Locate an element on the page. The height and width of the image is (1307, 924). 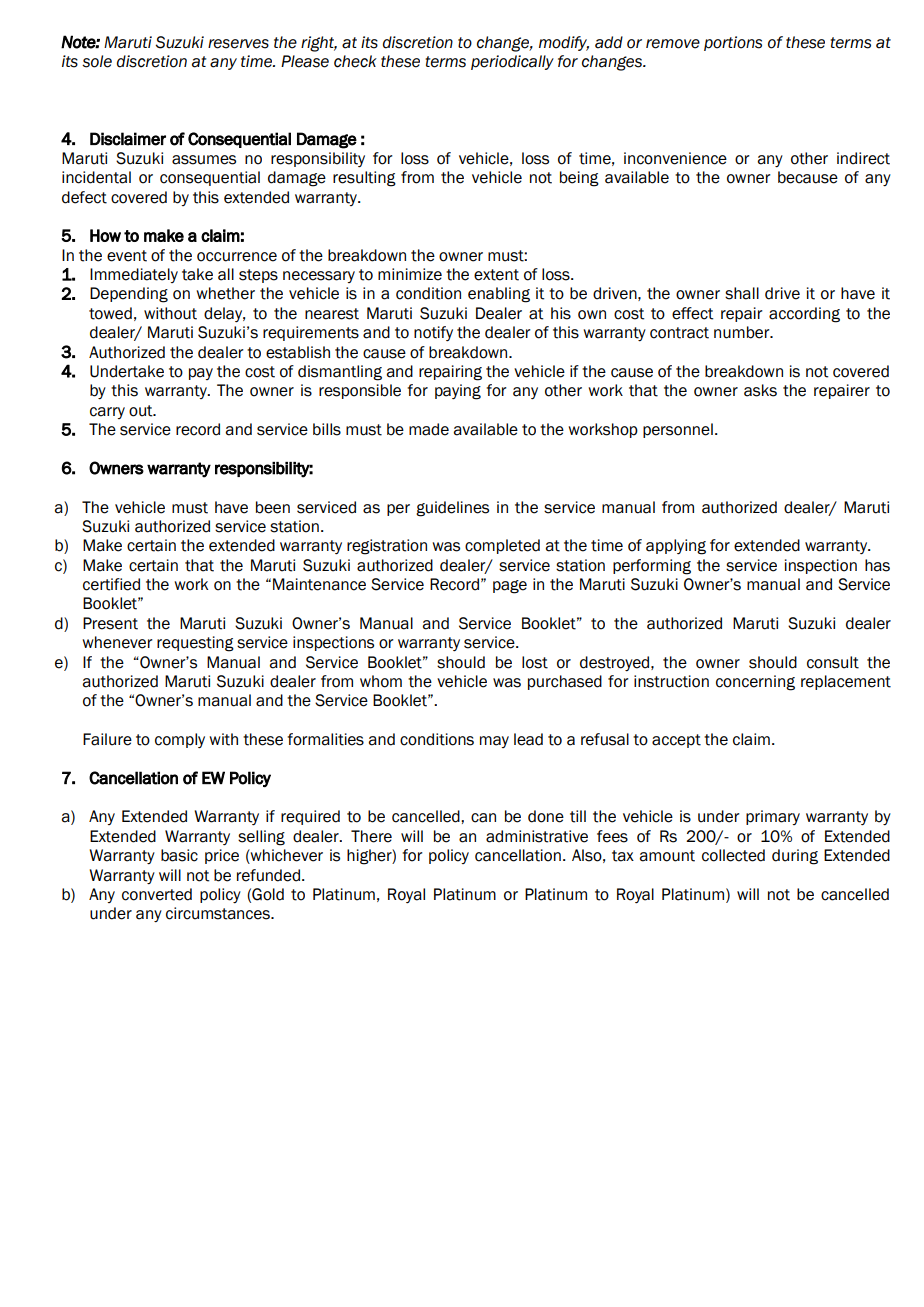
portions is located at coordinates (733, 43).
